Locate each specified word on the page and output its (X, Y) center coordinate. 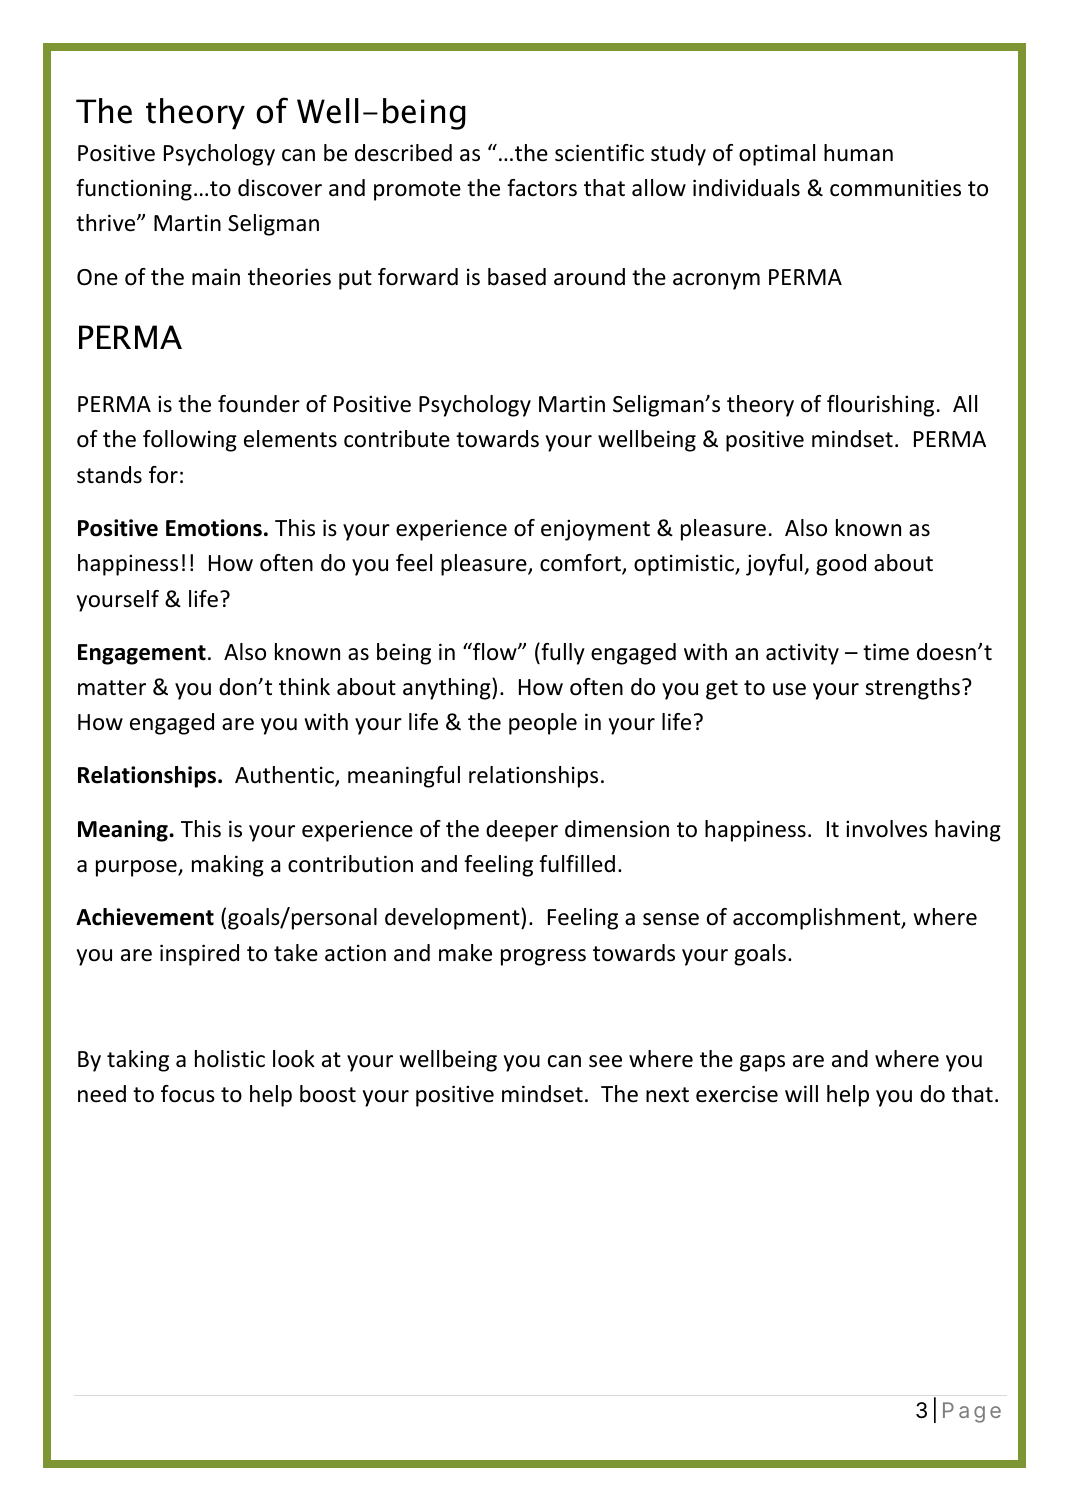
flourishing (880, 406)
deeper (522, 831)
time (886, 652)
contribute (397, 439)
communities (895, 188)
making (228, 866)
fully (562, 654)
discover (280, 188)
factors (542, 188)
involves (886, 829)
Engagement (142, 654)
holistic (230, 1059)
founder (259, 404)
